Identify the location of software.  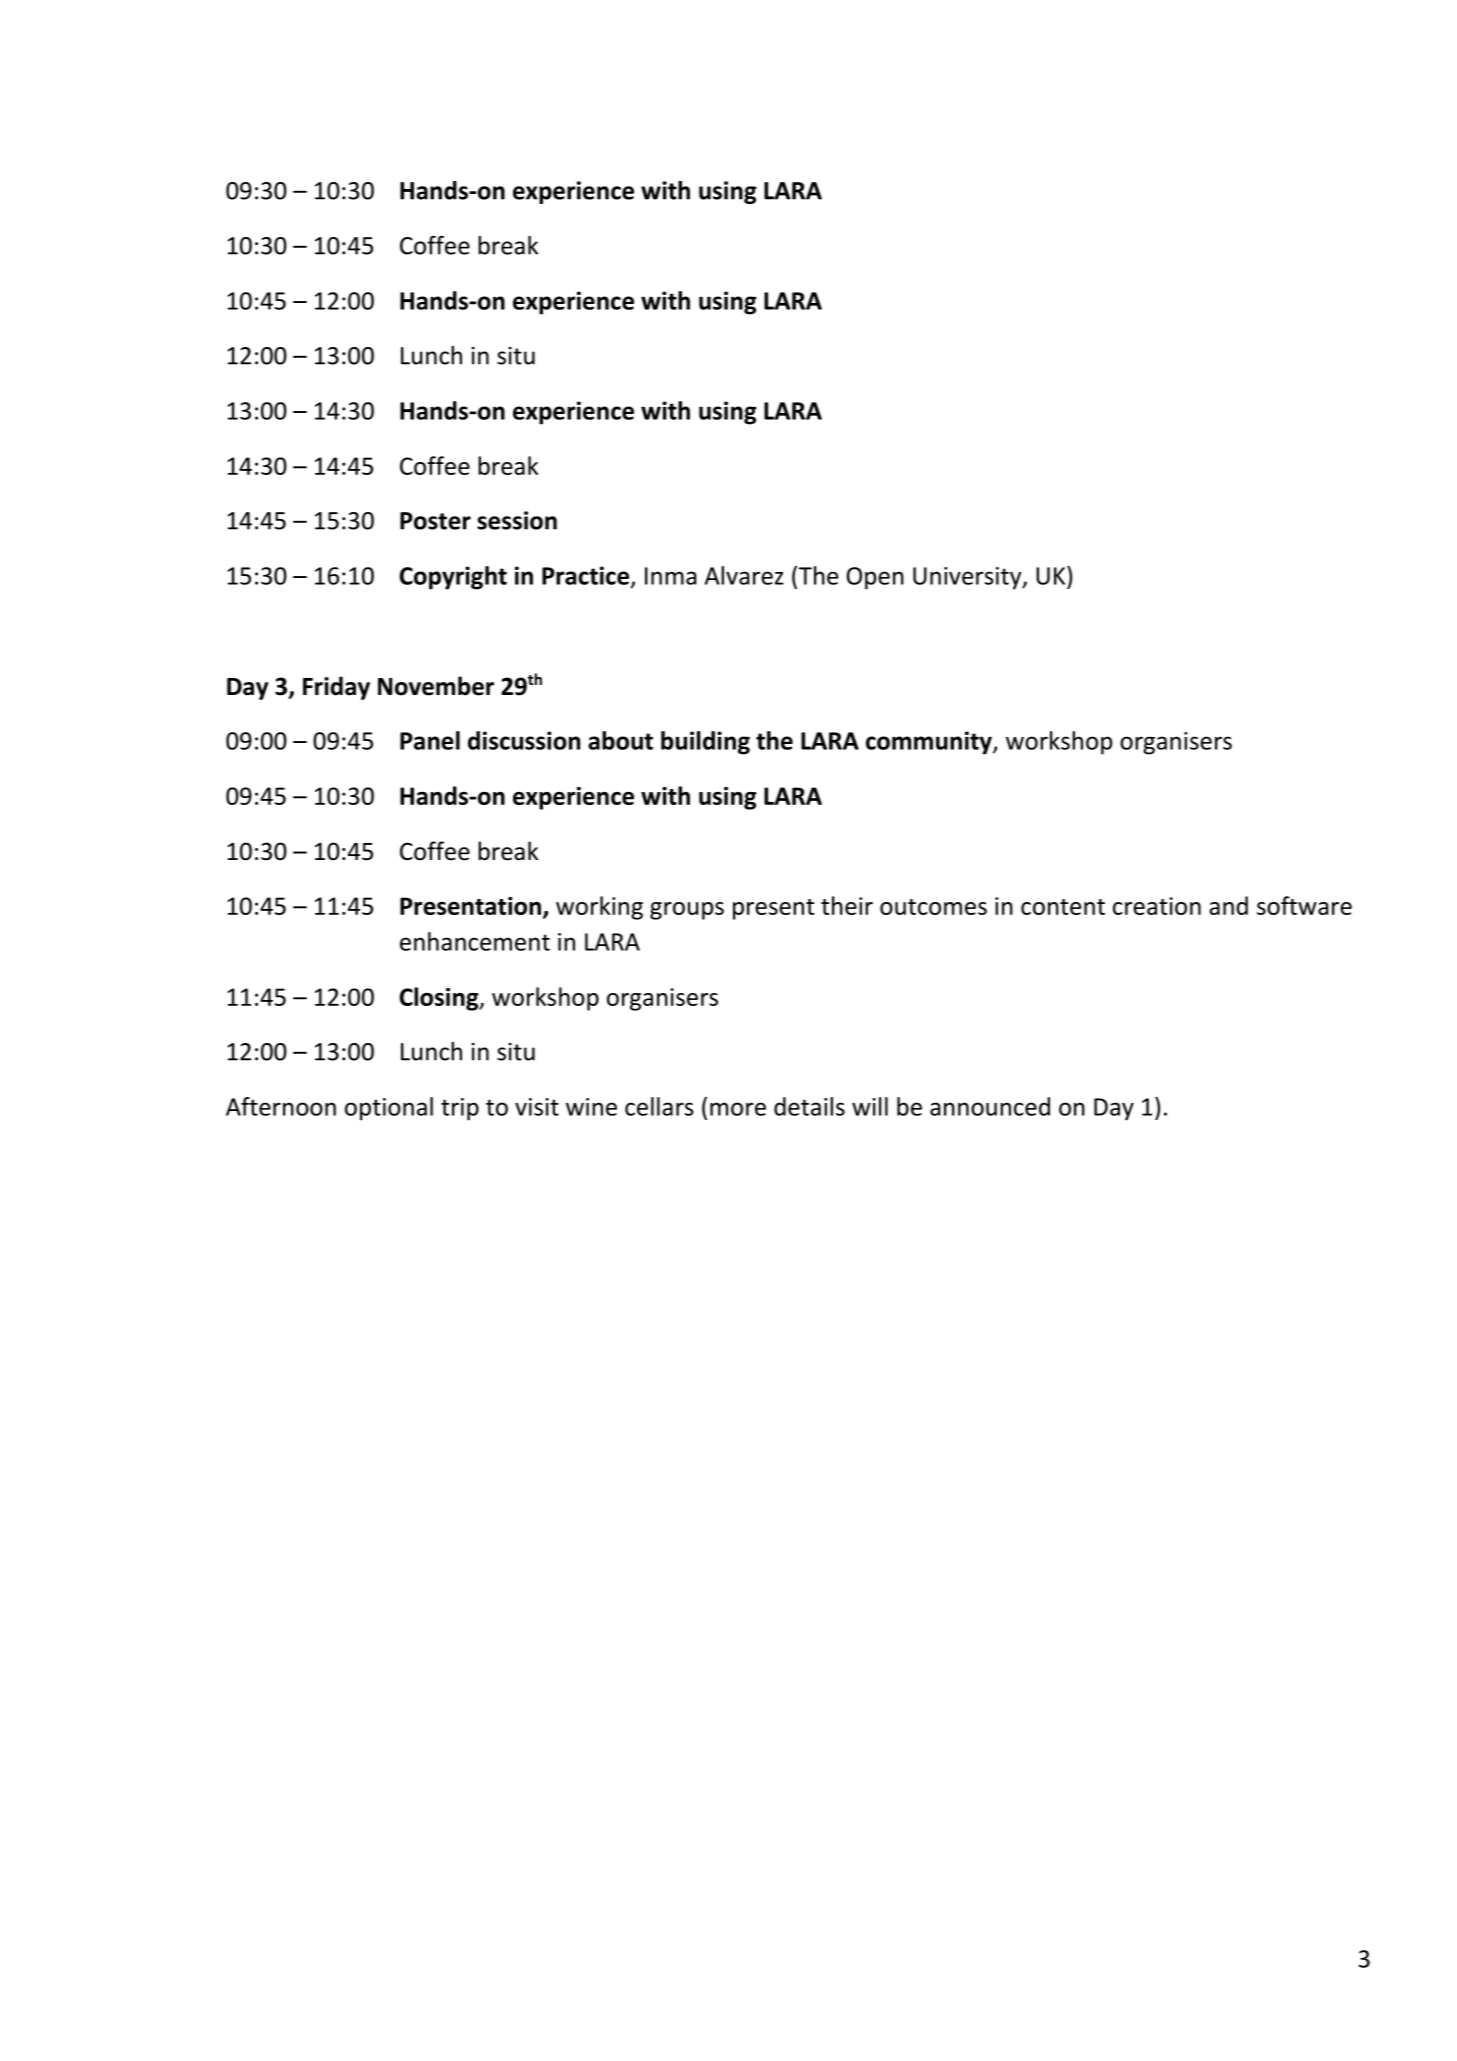
(1304, 905).
